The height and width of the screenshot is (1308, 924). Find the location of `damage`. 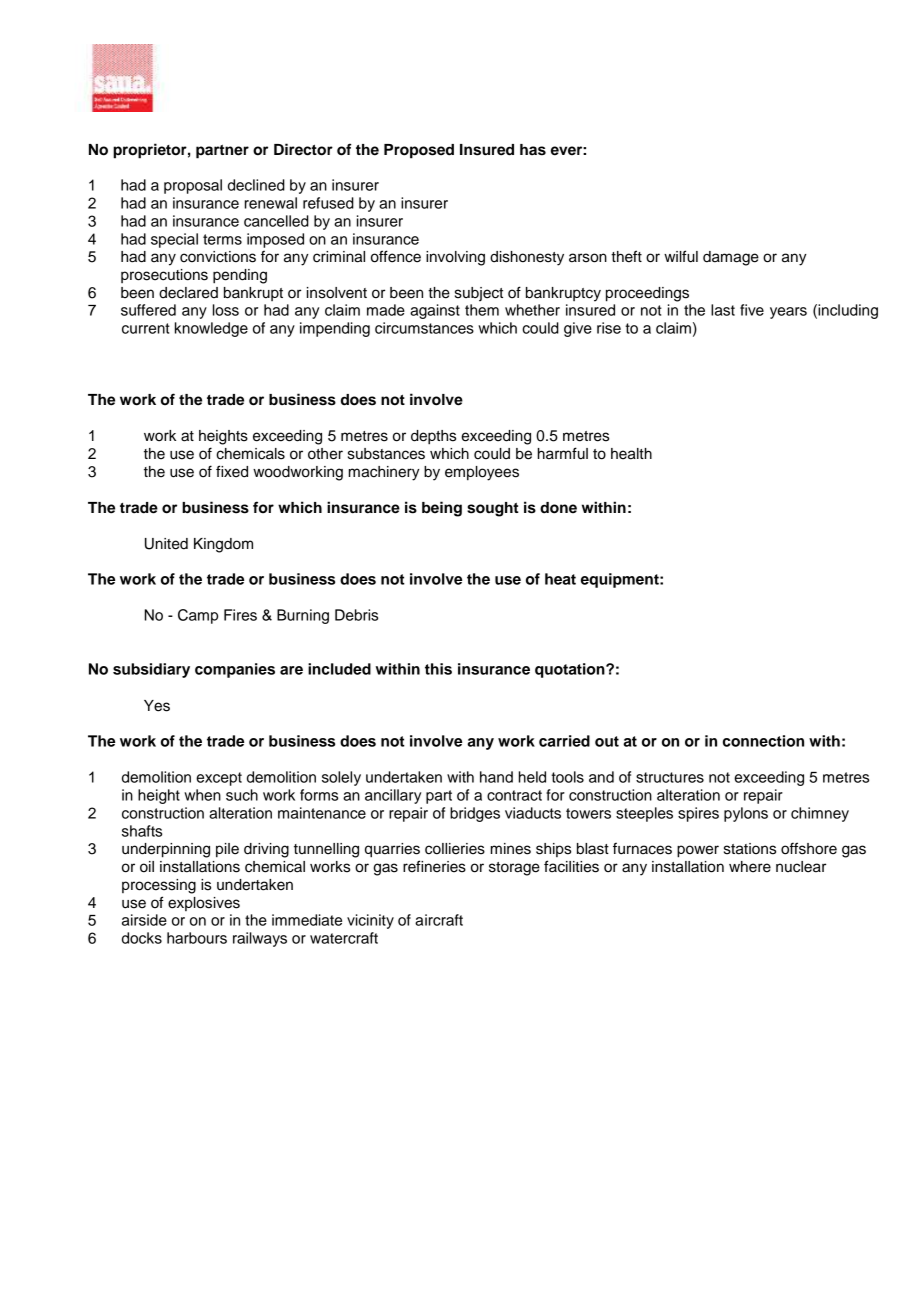

damage is located at coordinates (731, 258).
